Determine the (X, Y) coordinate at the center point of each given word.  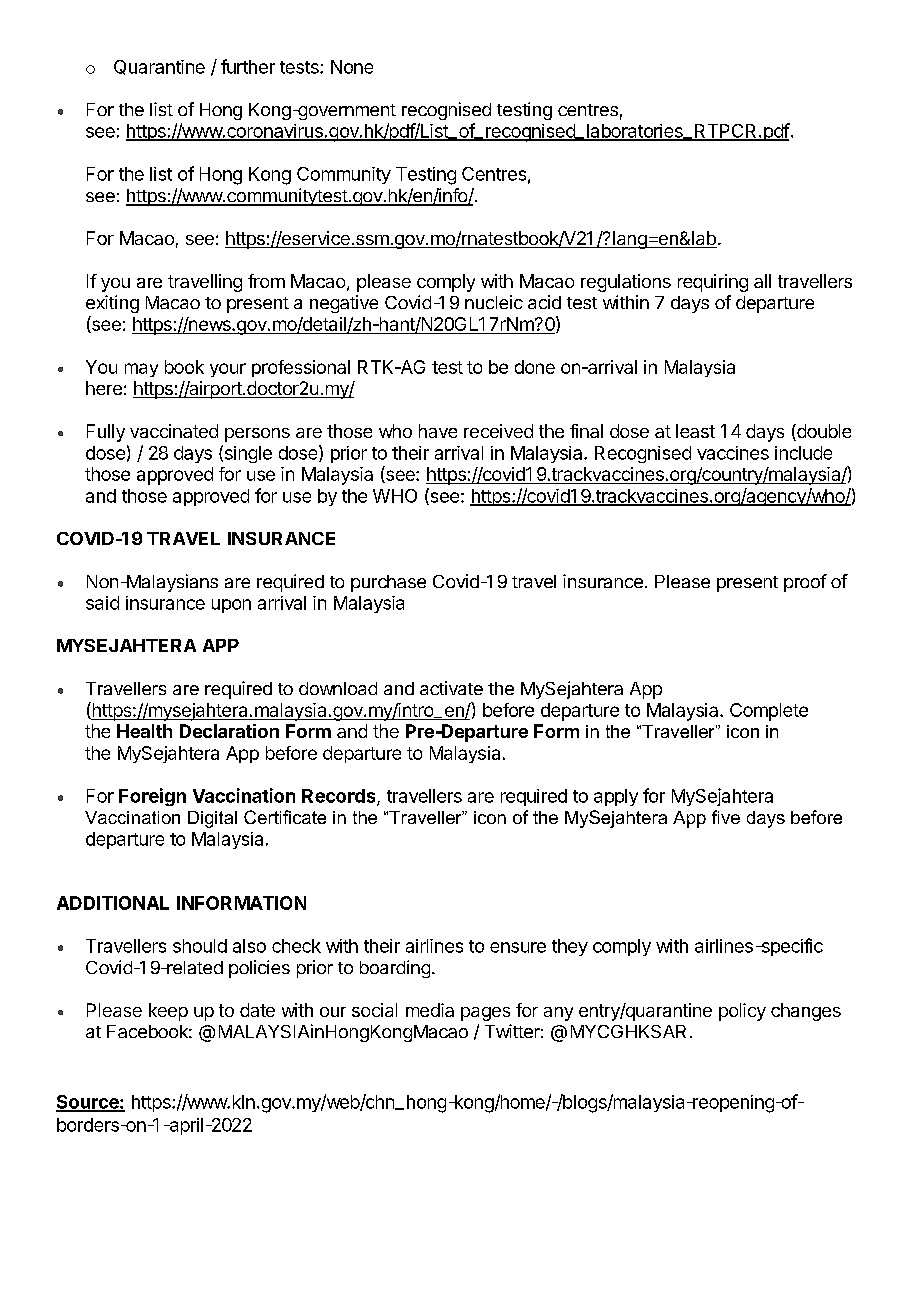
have (438, 431)
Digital (212, 819)
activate (451, 688)
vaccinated (174, 431)
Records (340, 797)
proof (805, 583)
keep (168, 1012)
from (266, 281)
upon (231, 606)
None (352, 67)
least (695, 431)
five (726, 817)
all (762, 281)
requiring (713, 283)
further (248, 66)
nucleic (494, 302)
